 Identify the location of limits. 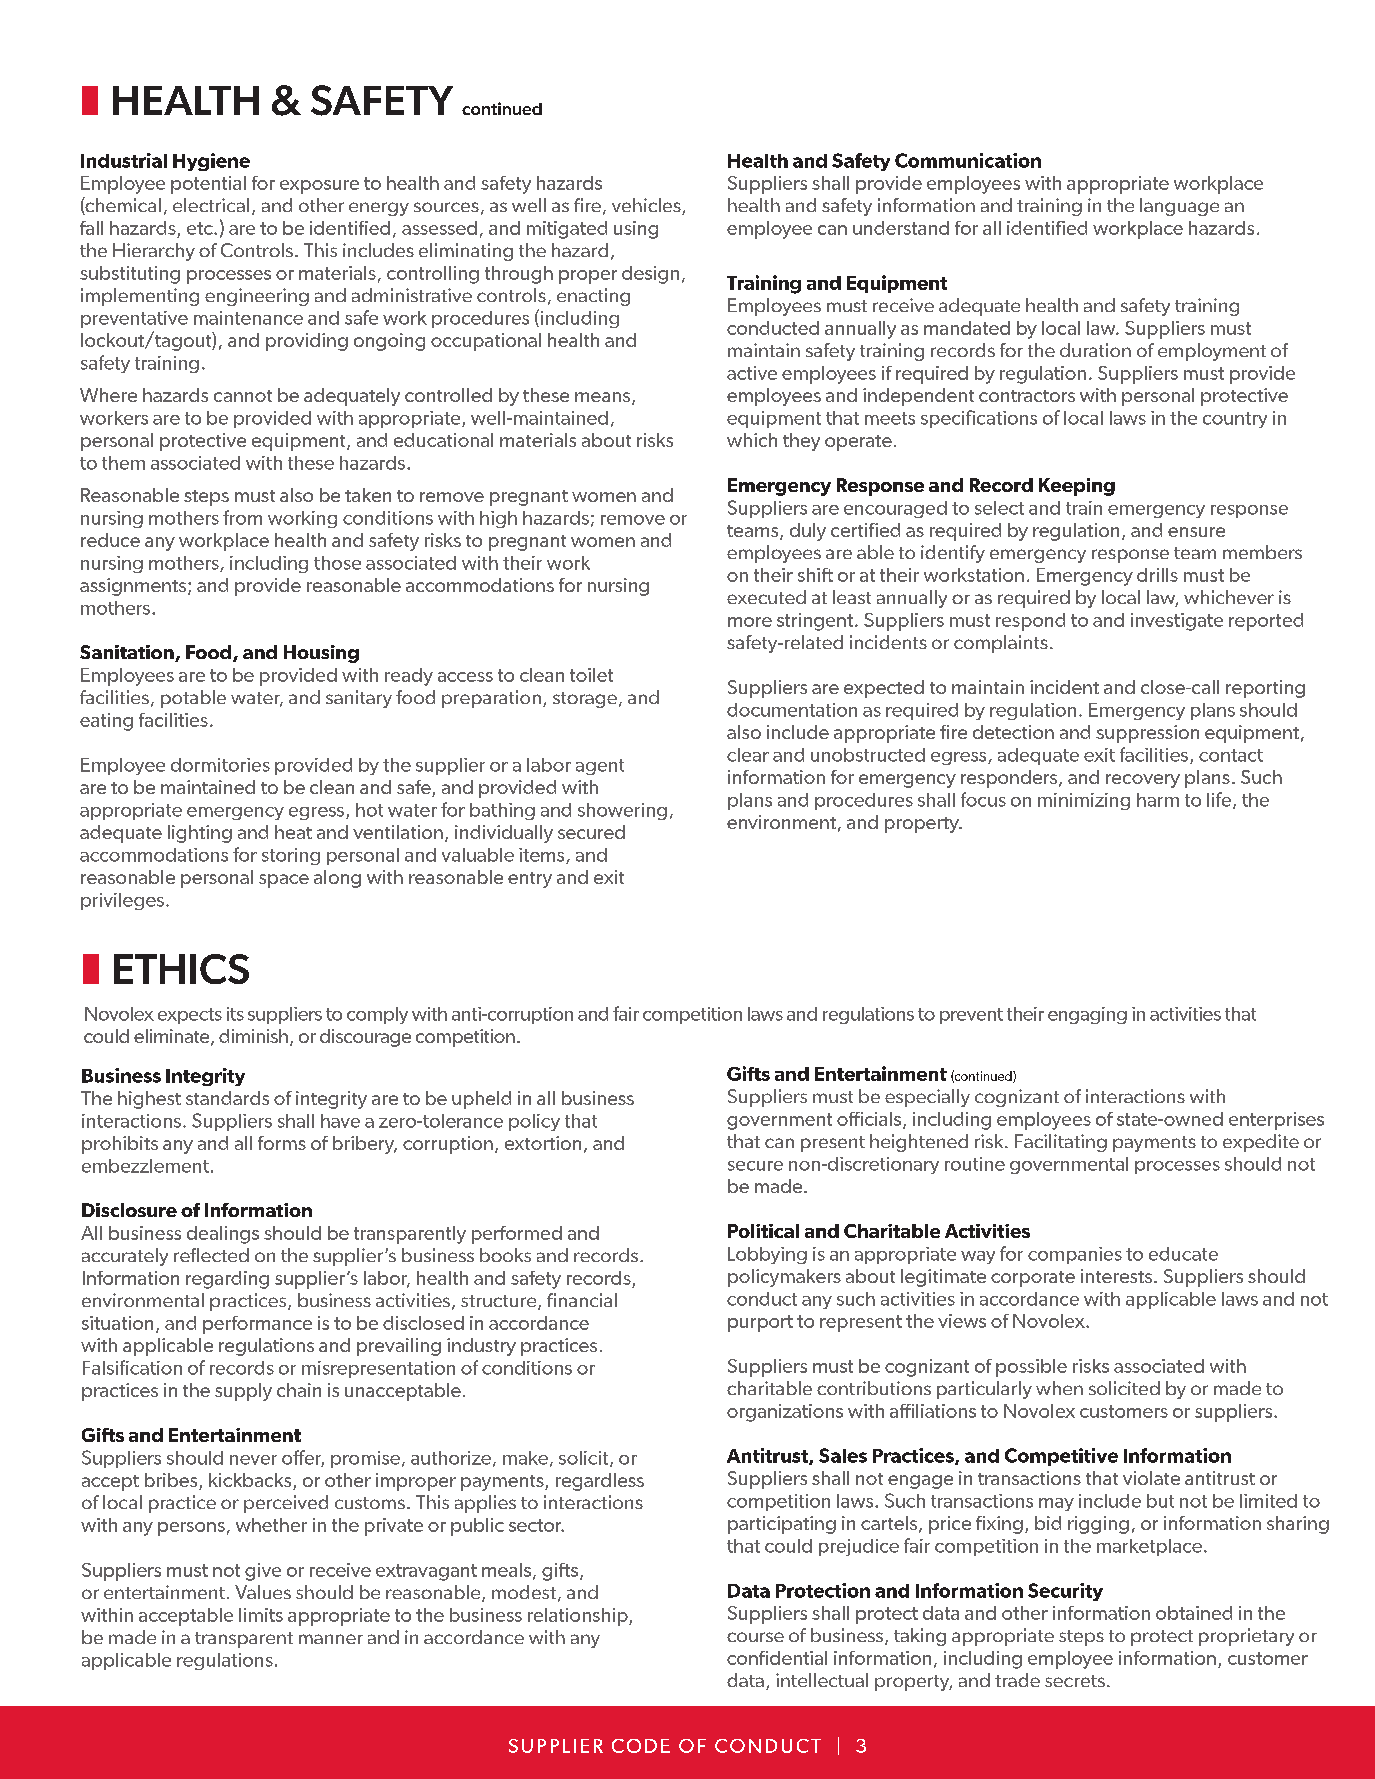
(261, 1615).
